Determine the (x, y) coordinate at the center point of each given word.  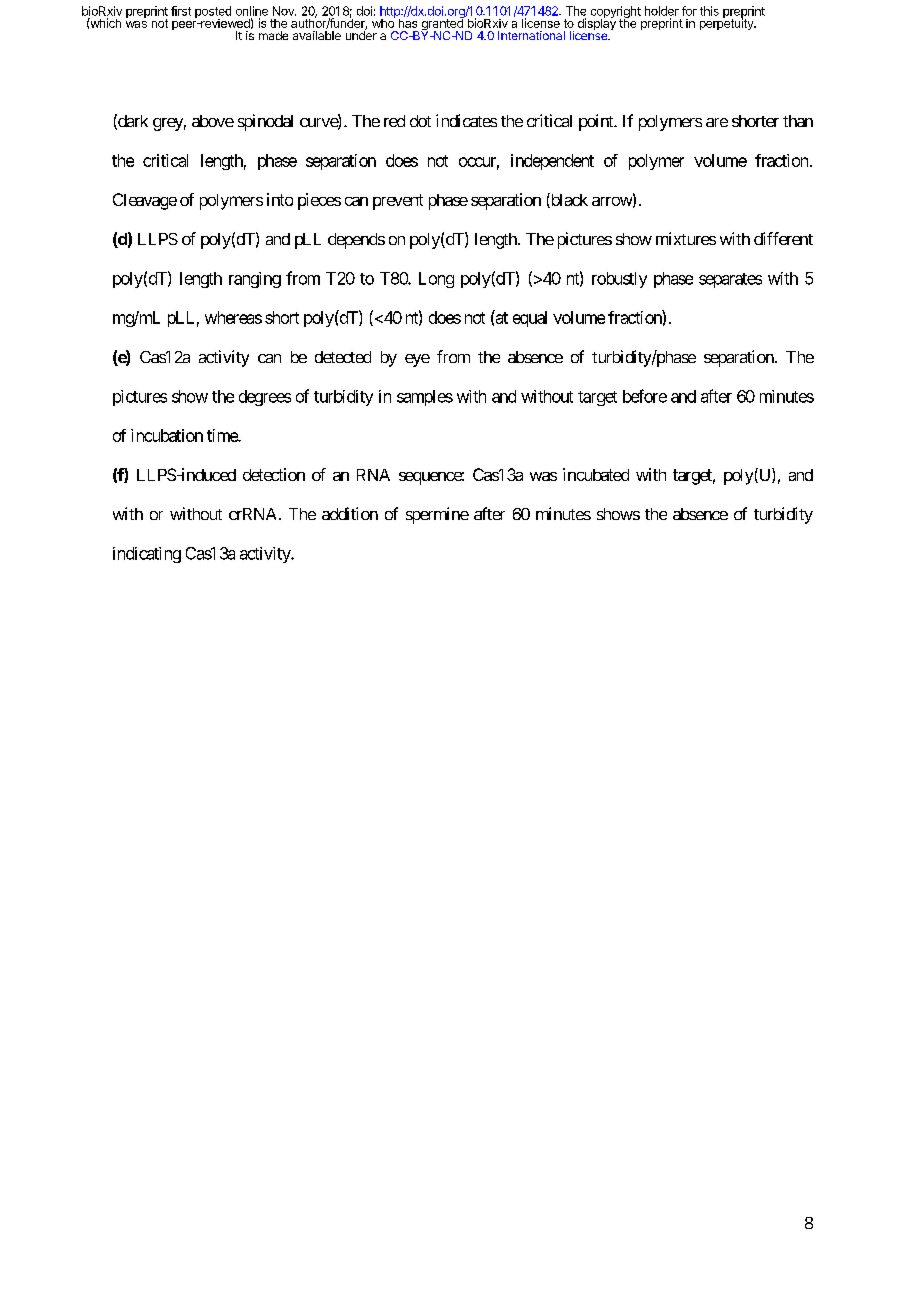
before (645, 396)
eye (417, 360)
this (709, 11)
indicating (147, 555)
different (783, 238)
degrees (265, 398)
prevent (398, 202)
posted (213, 13)
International (531, 35)
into (280, 199)
